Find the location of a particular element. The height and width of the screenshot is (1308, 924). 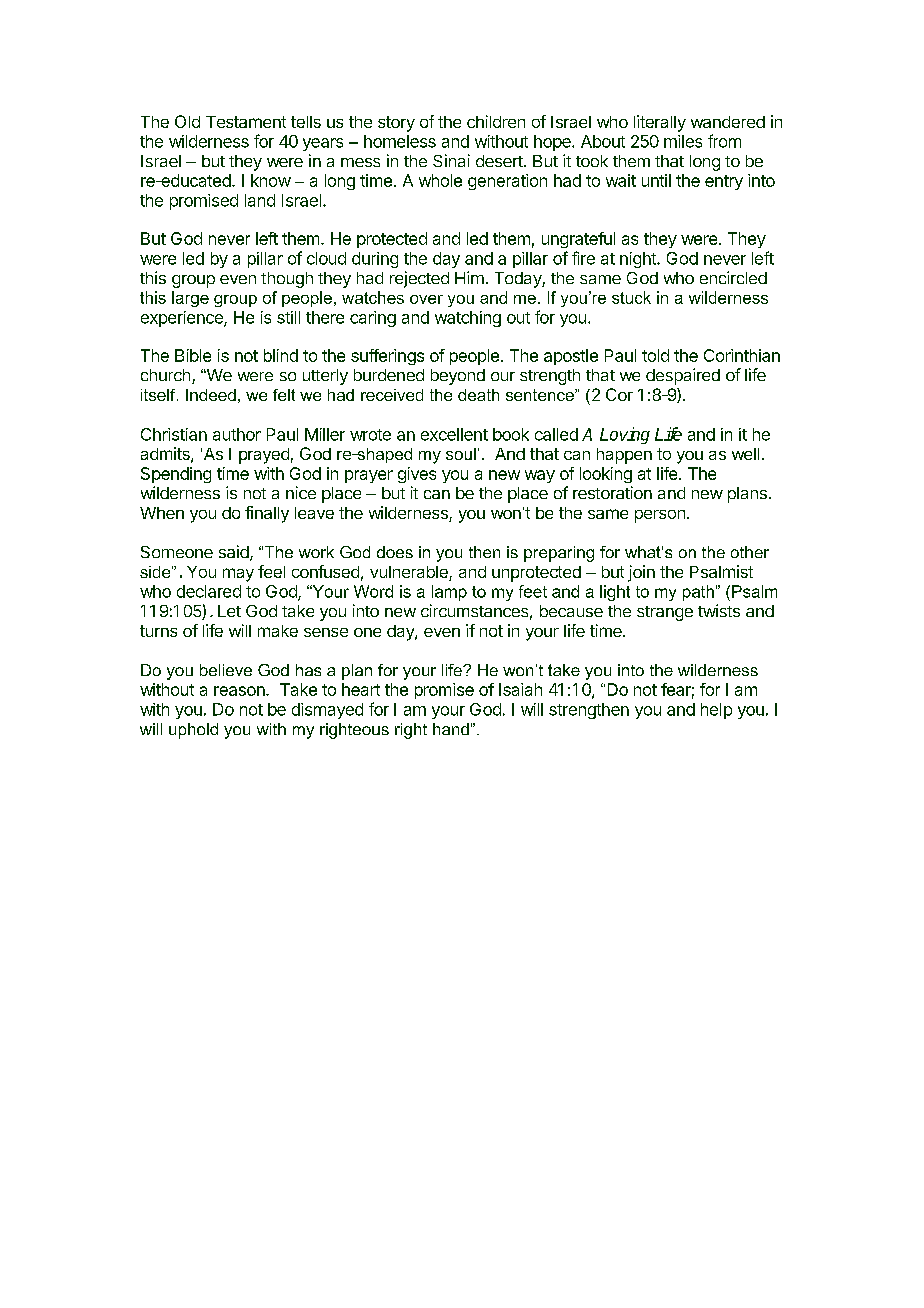

large is located at coordinates (190, 299).
